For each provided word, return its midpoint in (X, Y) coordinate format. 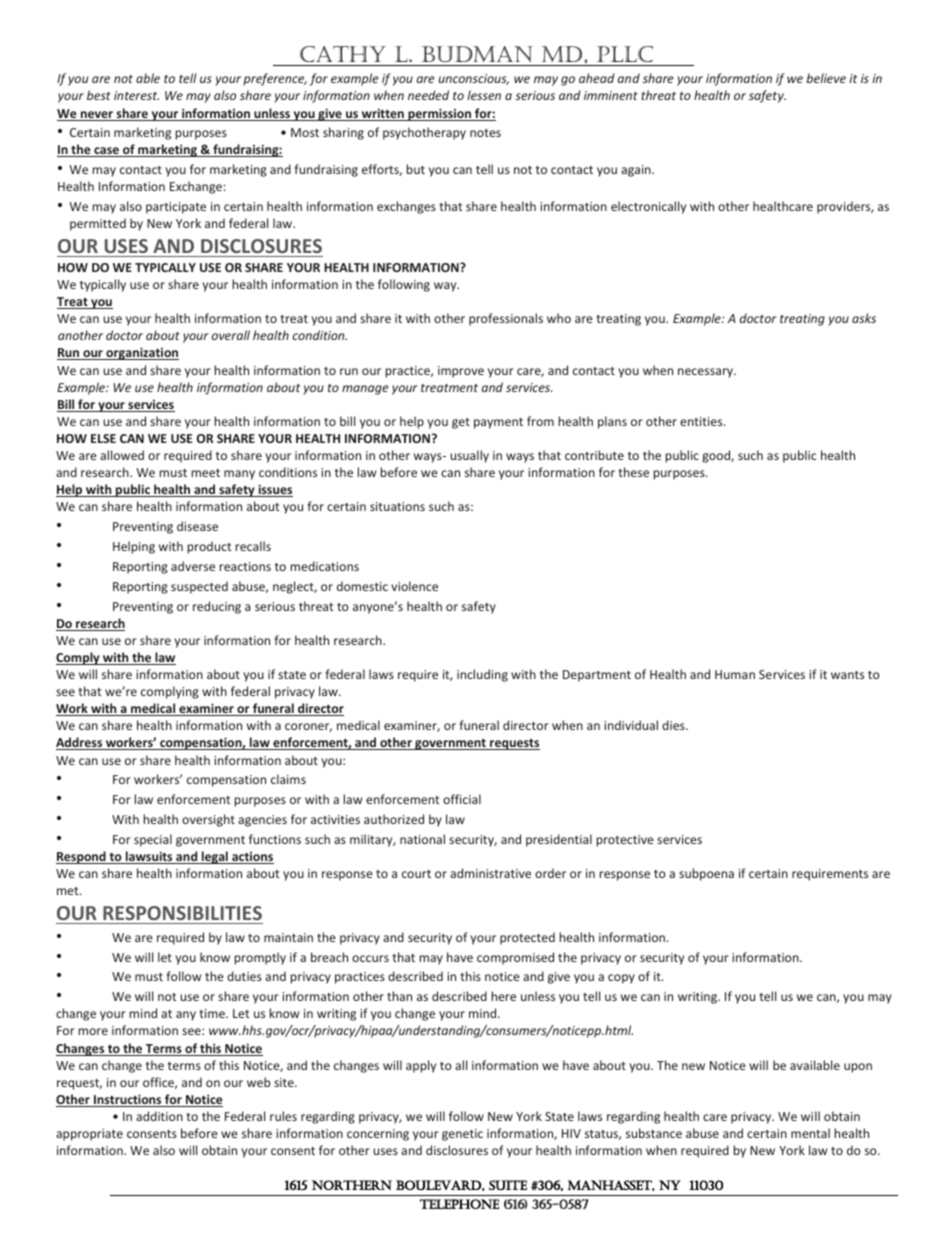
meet (206, 473)
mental (810, 1133)
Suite (508, 1185)
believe (826, 78)
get (461, 423)
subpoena (706, 874)
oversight (208, 820)
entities (702, 421)
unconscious (473, 79)
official (462, 799)
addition (159, 1116)
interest (136, 95)
